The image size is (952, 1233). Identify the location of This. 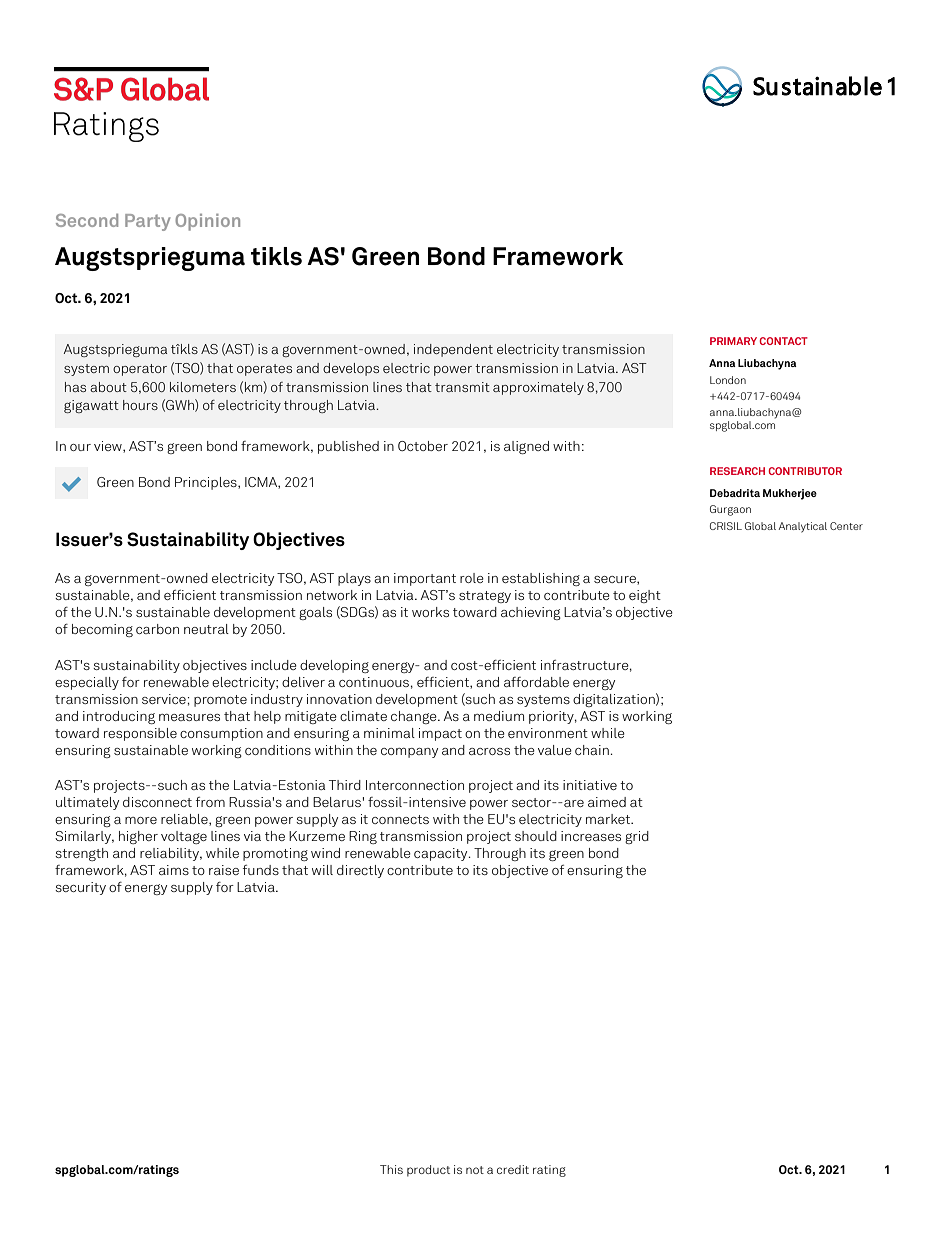
(391, 1169).
